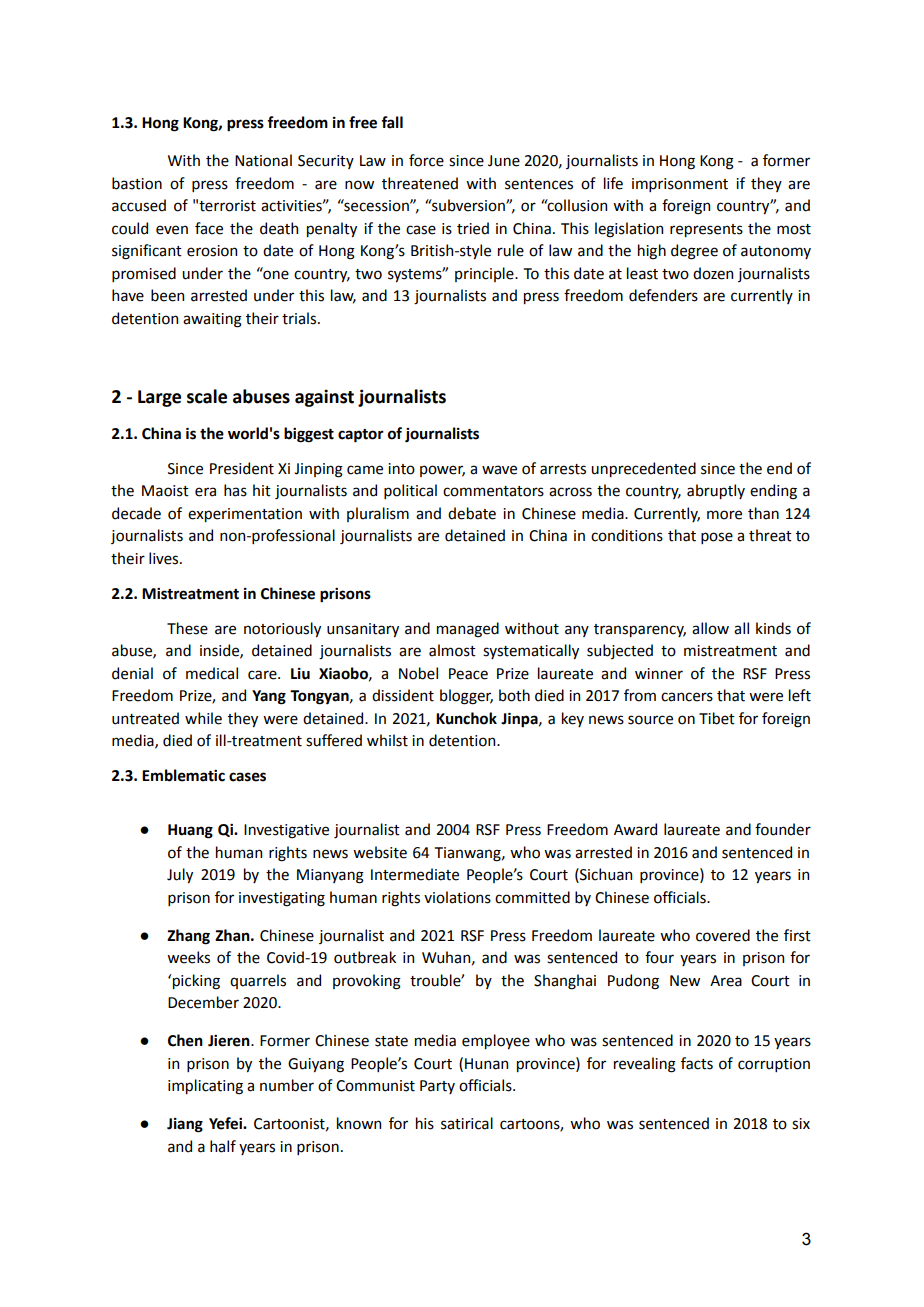 This screenshot has height=1307, width=924. I want to click on represents, so click(706, 230).
